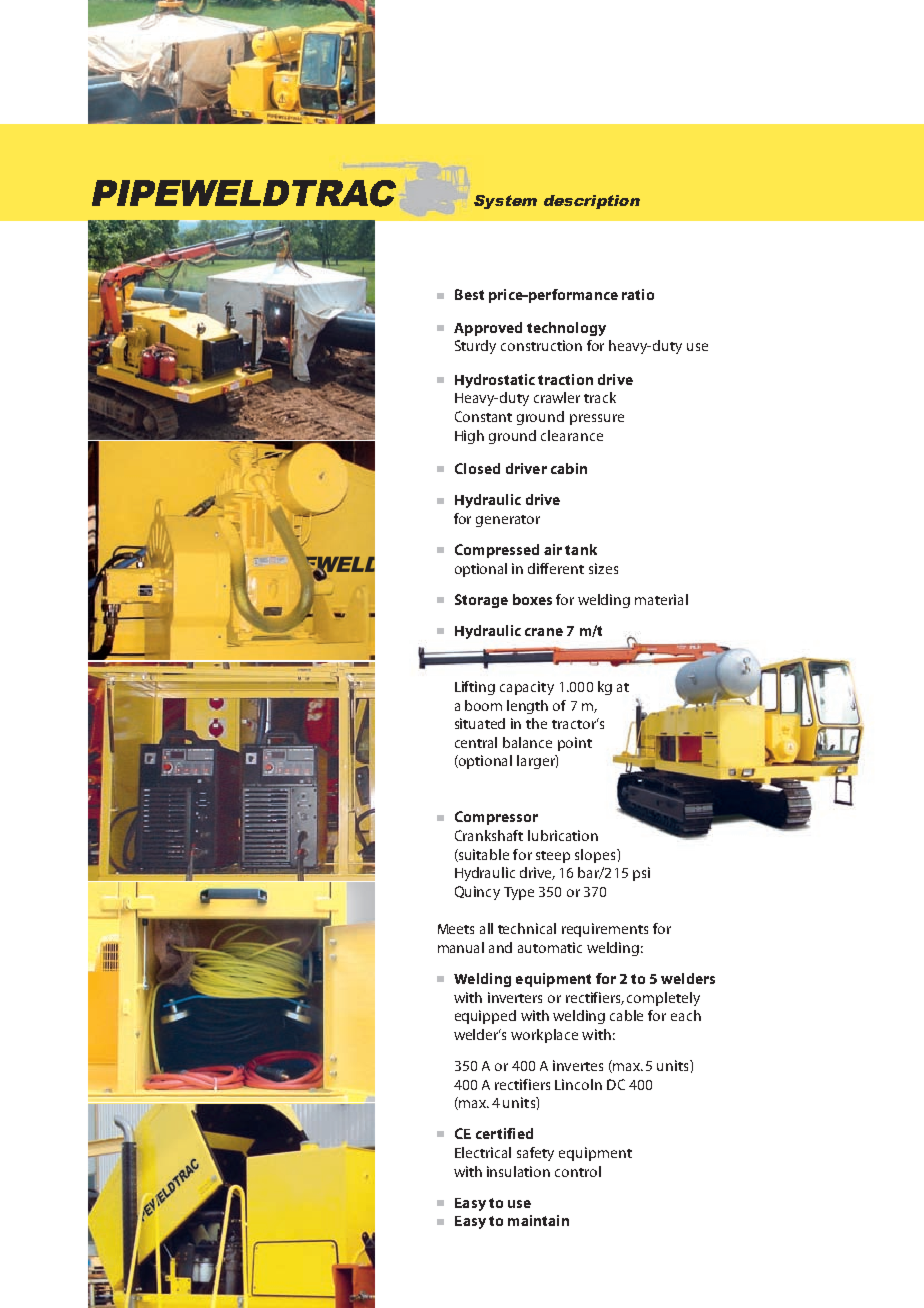 This page has height=1308, width=924. What do you see at coordinates (563, 835) in the page?
I see `lubrication` at bounding box center [563, 835].
